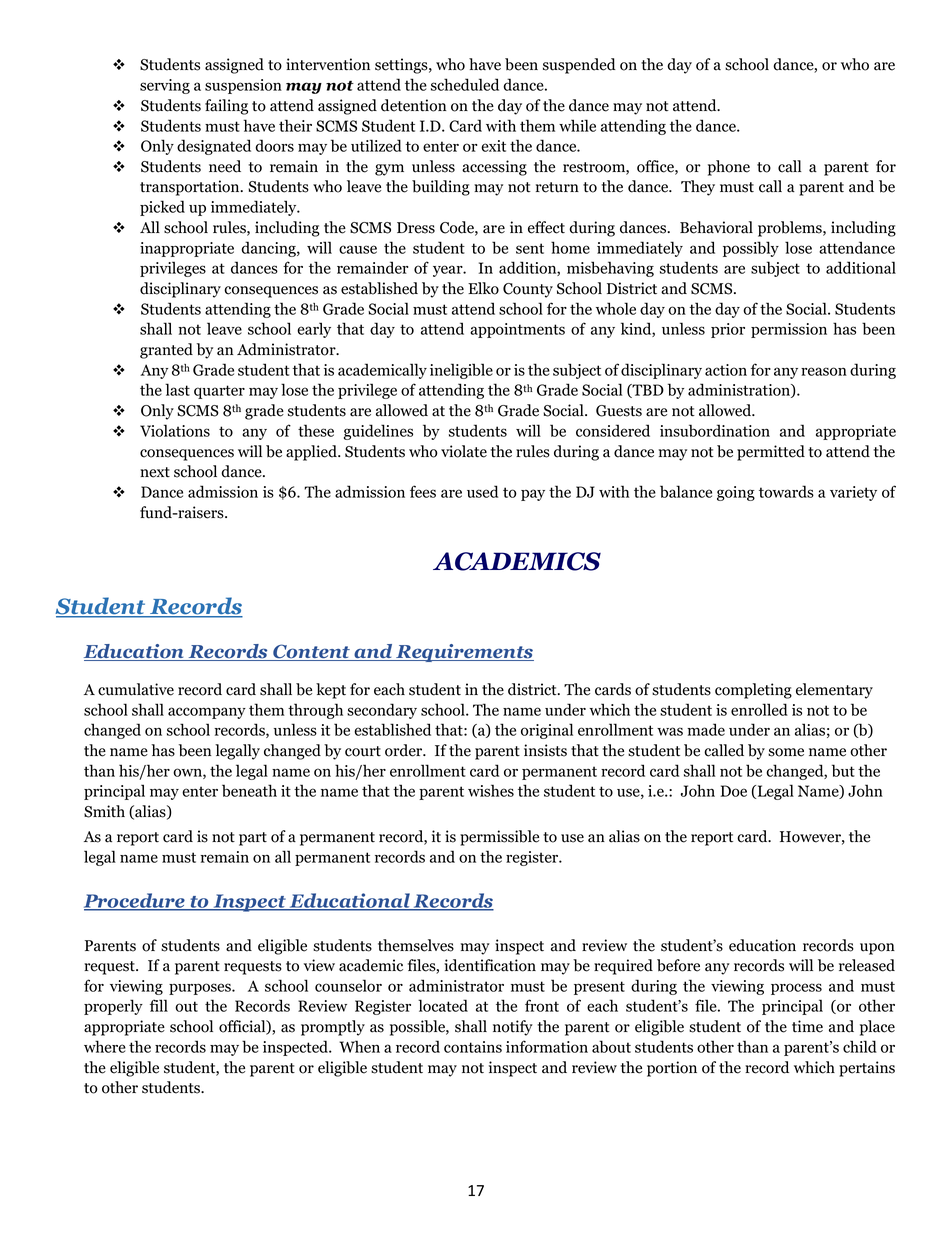 This screenshot has height=1233, width=952. Describe the element at coordinates (165, 86) in the screenshot. I see `serving` at that location.
